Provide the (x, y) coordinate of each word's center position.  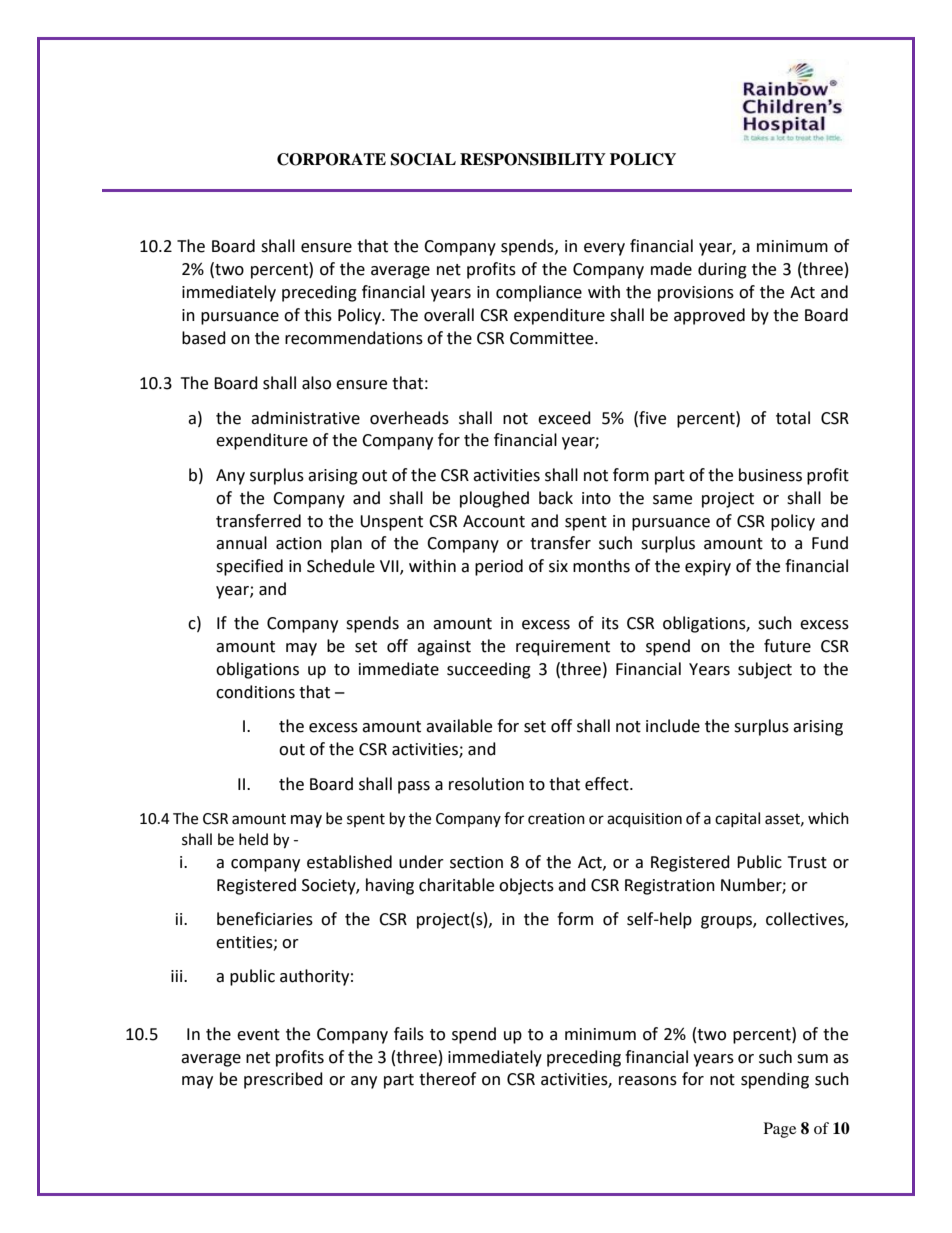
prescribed (283, 1080)
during (722, 270)
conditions (255, 692)
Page (780, 1130)
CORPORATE (331, 159)
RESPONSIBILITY (533, 159)
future (787, 646)
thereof (447, 1079)
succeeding (489, 670)
